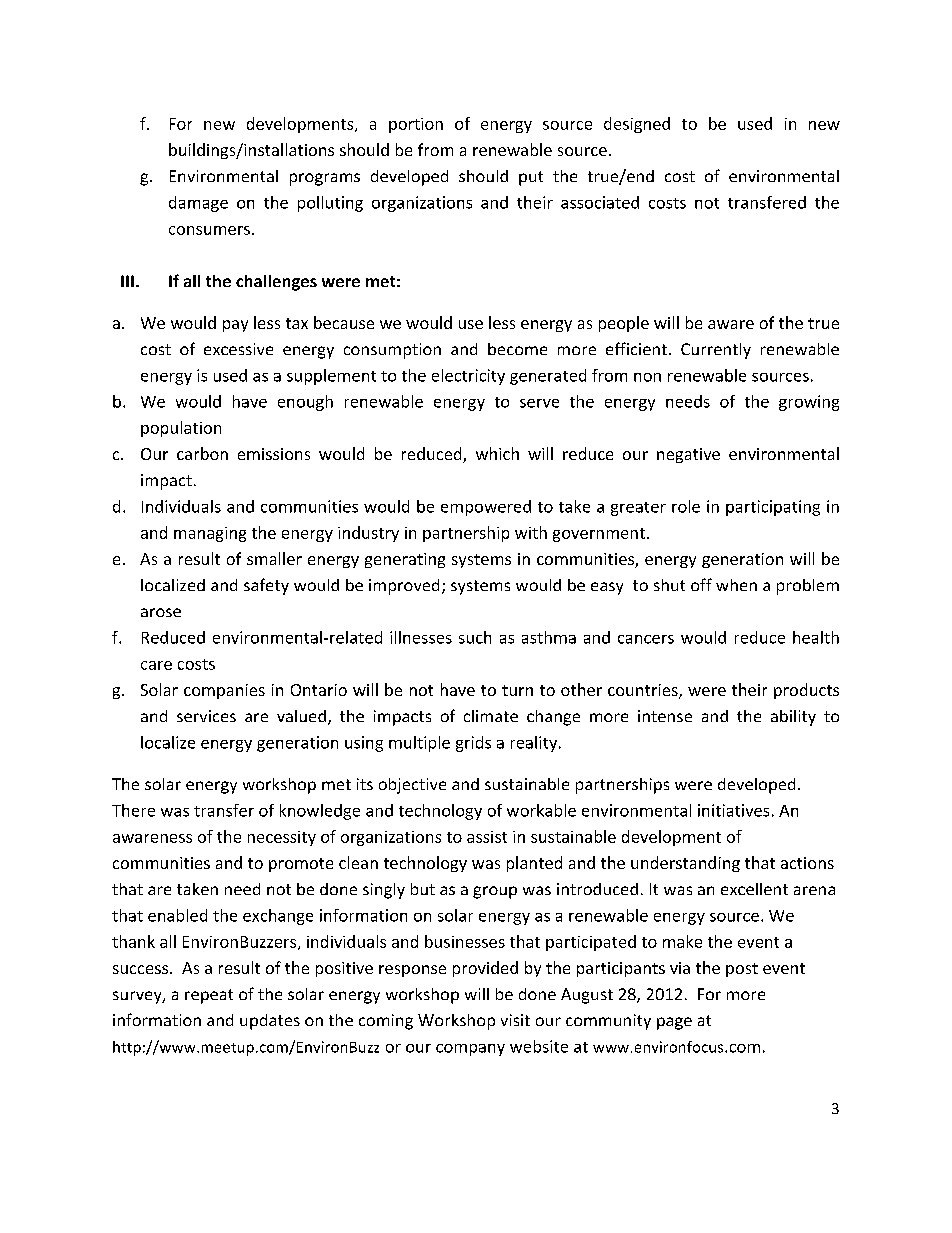  I want to click on designed, so click(637, 125).
